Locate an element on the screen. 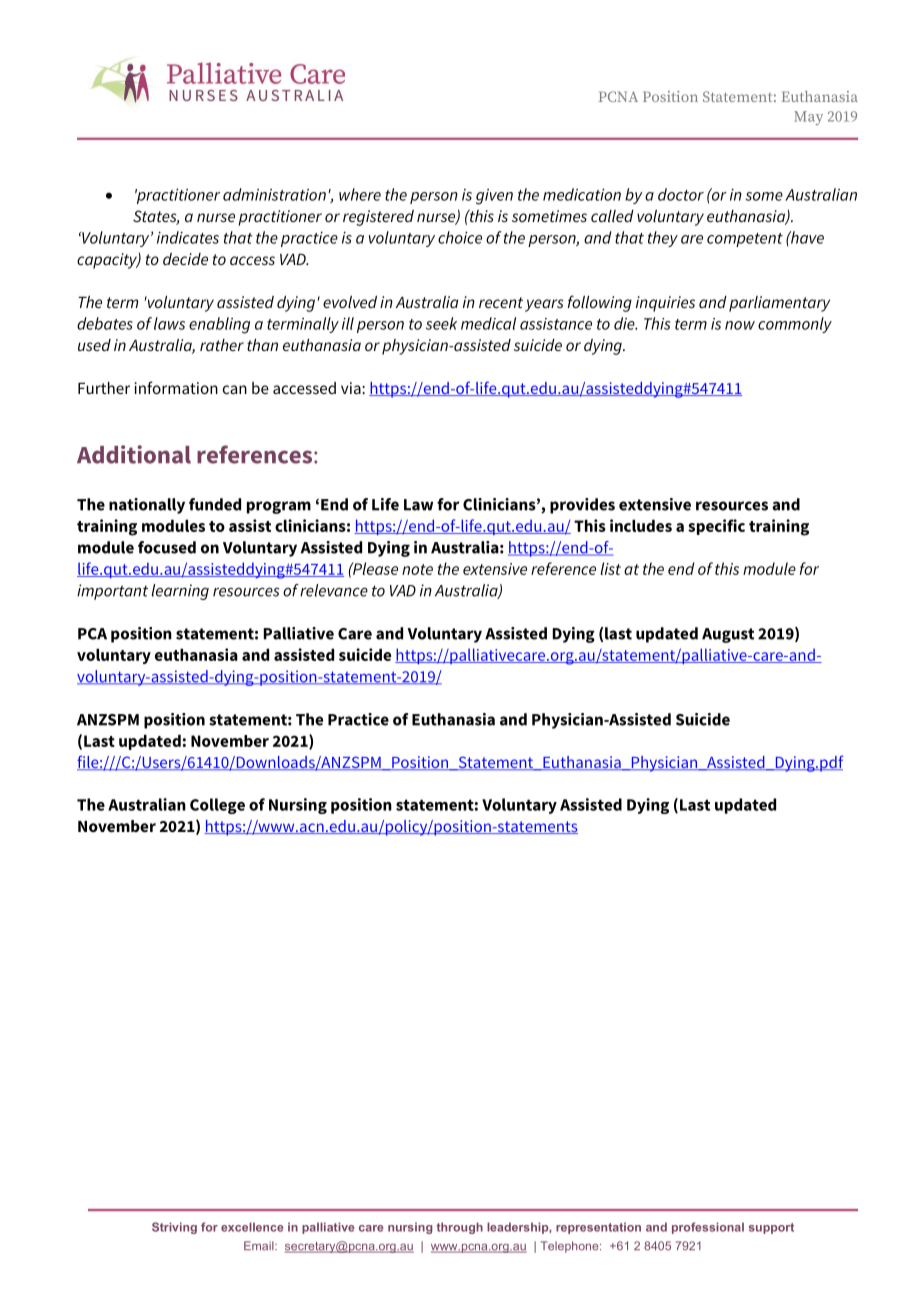  through is located at coordinates (460, 1228).
